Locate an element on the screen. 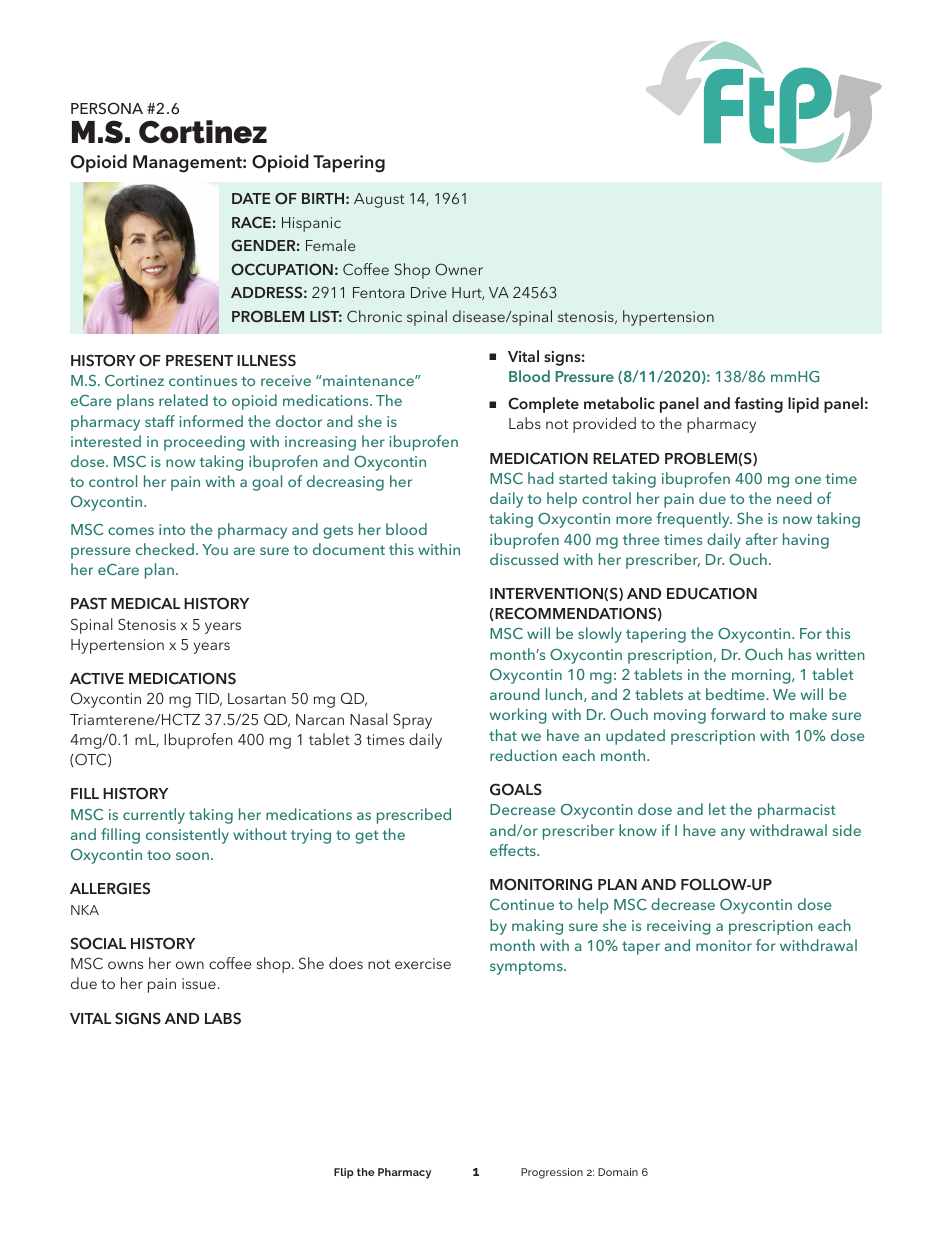  PERSONA is located at coordinates (107, 108).
